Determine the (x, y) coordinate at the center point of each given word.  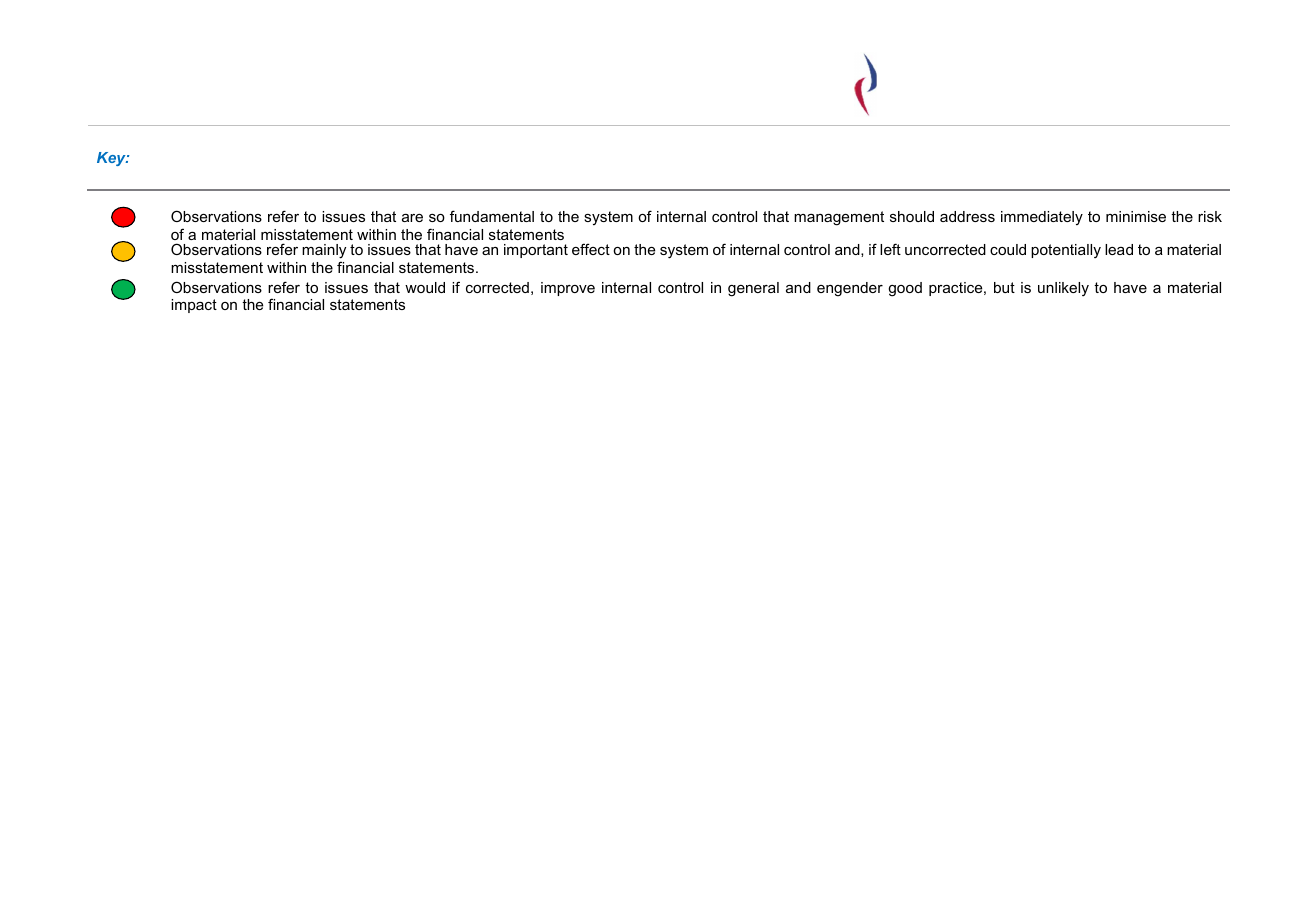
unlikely (1063, 289)
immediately (1042, 218)
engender (850, 289)
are (412, 218)
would (425, 287)
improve (568, 289)
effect (591, 249)
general (753, 289)
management (839, 218)
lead (1119, 249)
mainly (324, 253)
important (536, 251)
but (1004, 287)
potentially (1066, 251)
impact (194, 306)
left (890, 249)
